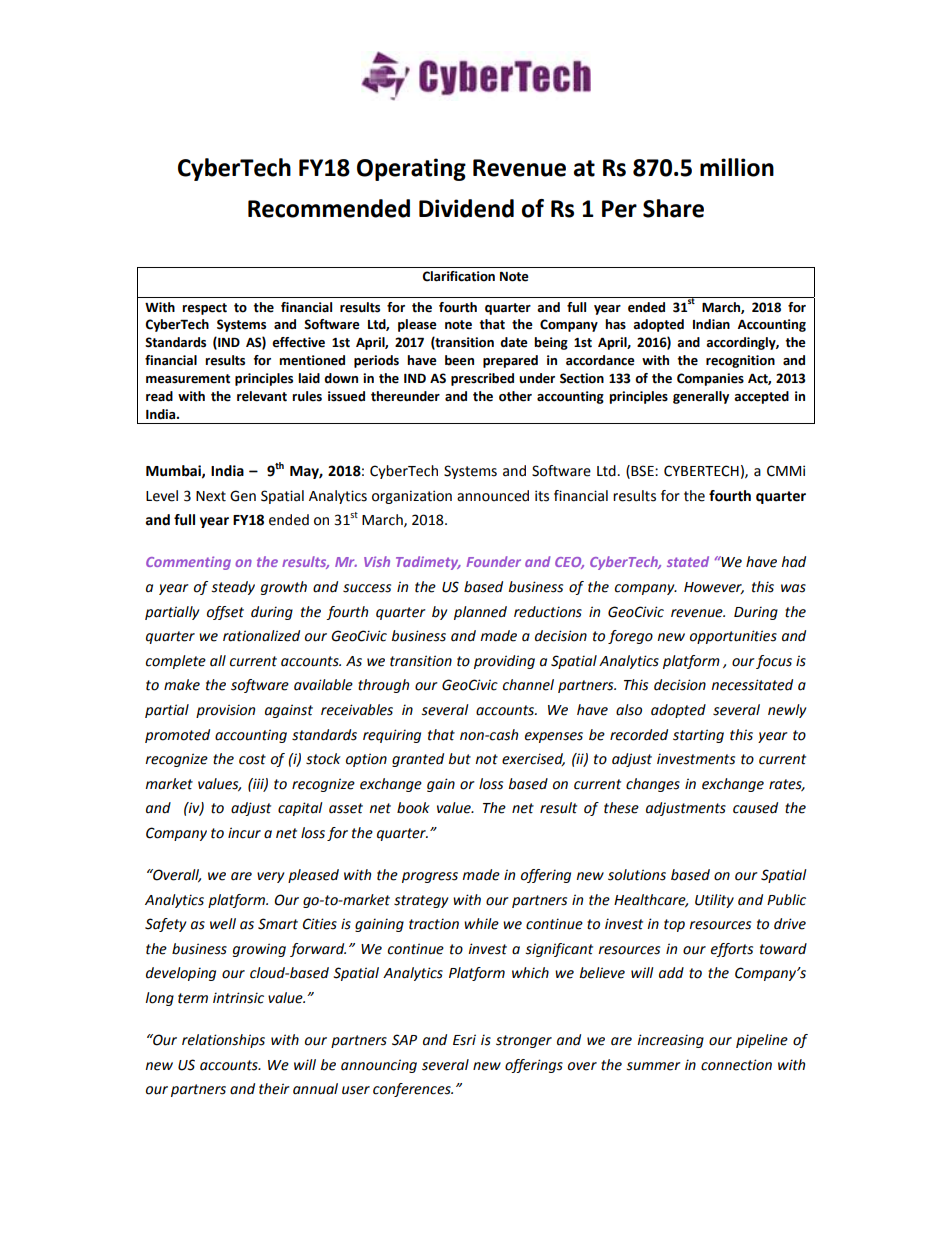  I want to click on but, so click(459, 759).
